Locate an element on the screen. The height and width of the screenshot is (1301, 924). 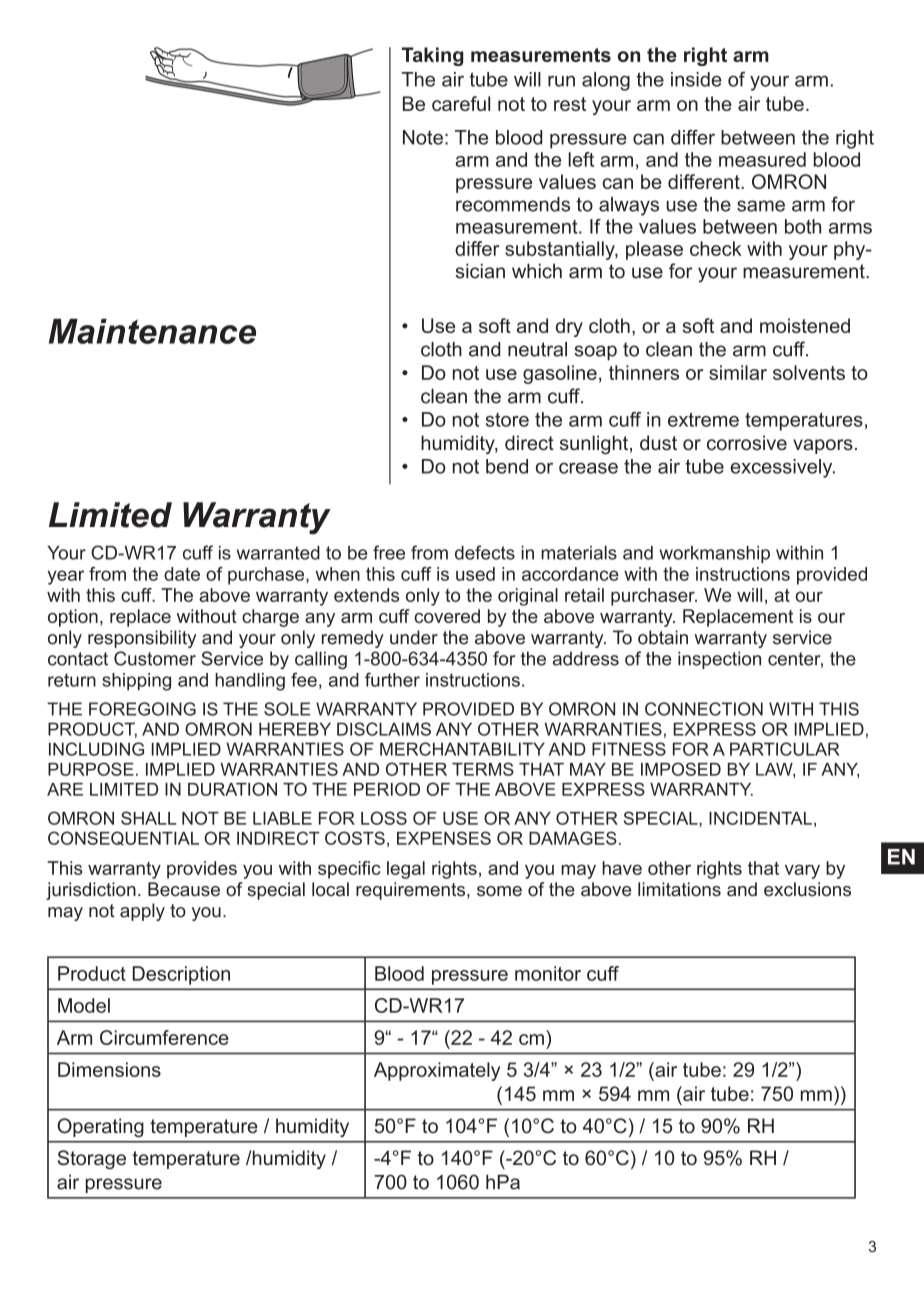
inside is located at coordinates (696, 79).
